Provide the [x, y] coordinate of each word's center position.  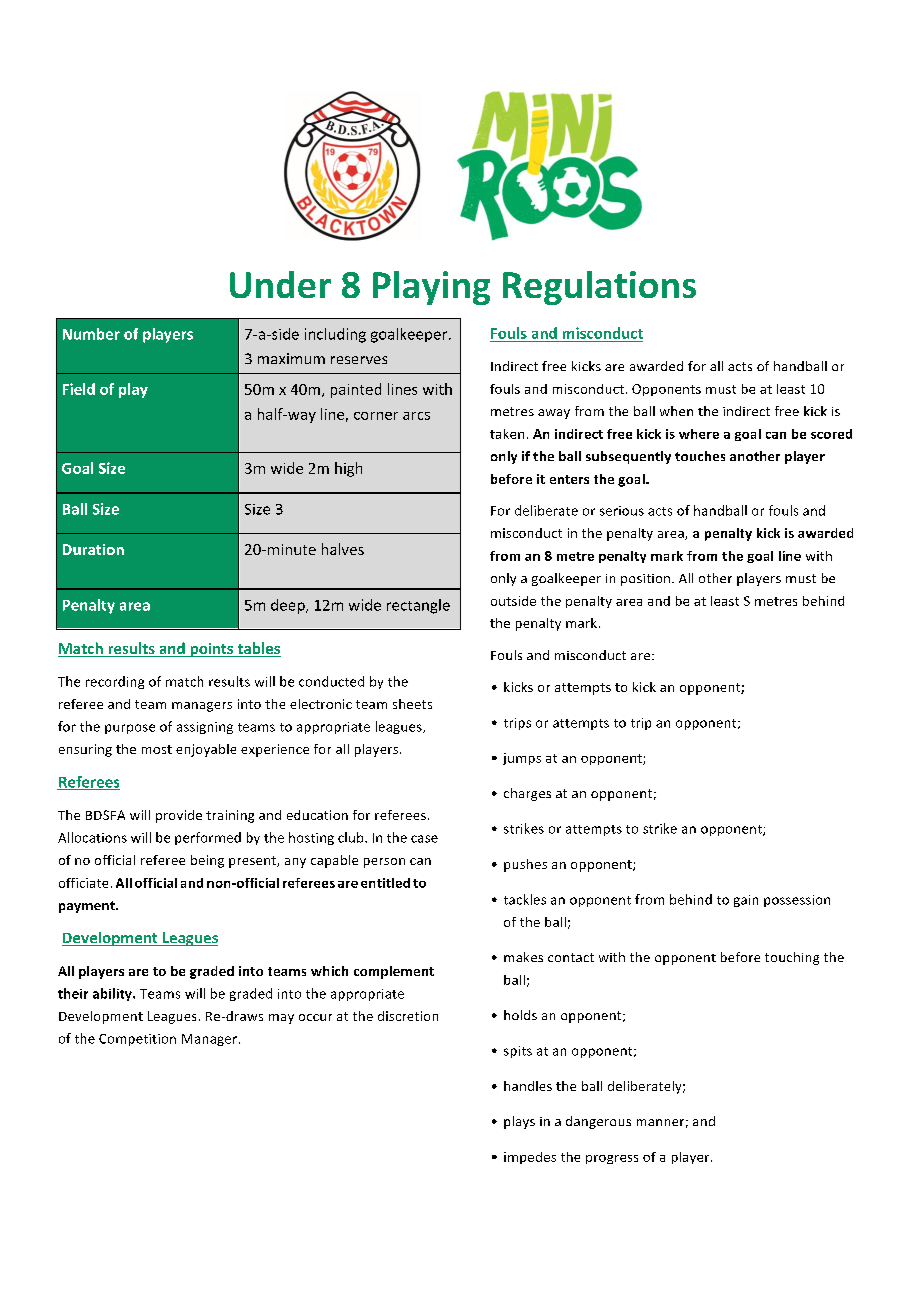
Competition [137, 1040]
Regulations [599, 288]
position [647, 580]
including [335, 335]
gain [746, 901]
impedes [530, 1158]
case [424, 839]
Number [91, 334]
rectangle [418, 606]
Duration [93, 549]
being [207, 861]
